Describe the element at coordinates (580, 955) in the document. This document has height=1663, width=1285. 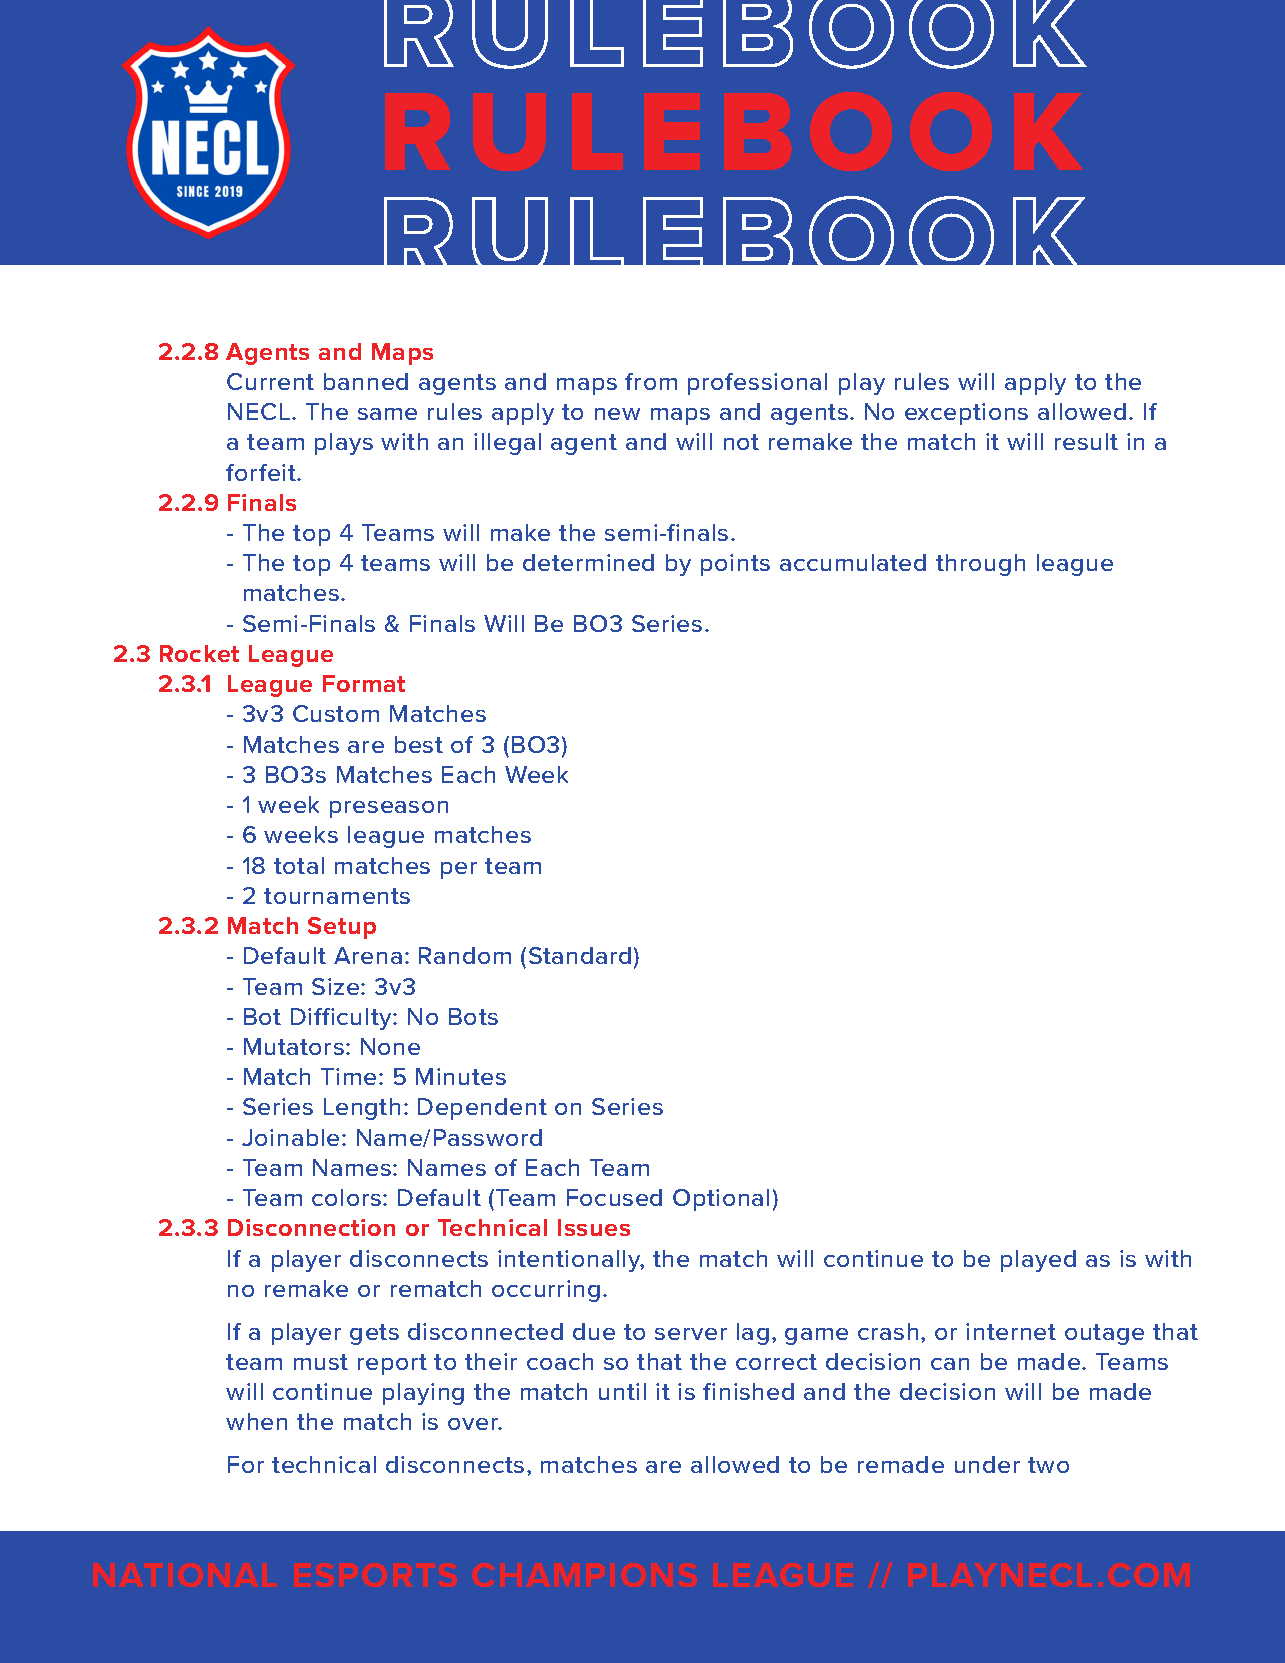
I see `Standard` at that location.
